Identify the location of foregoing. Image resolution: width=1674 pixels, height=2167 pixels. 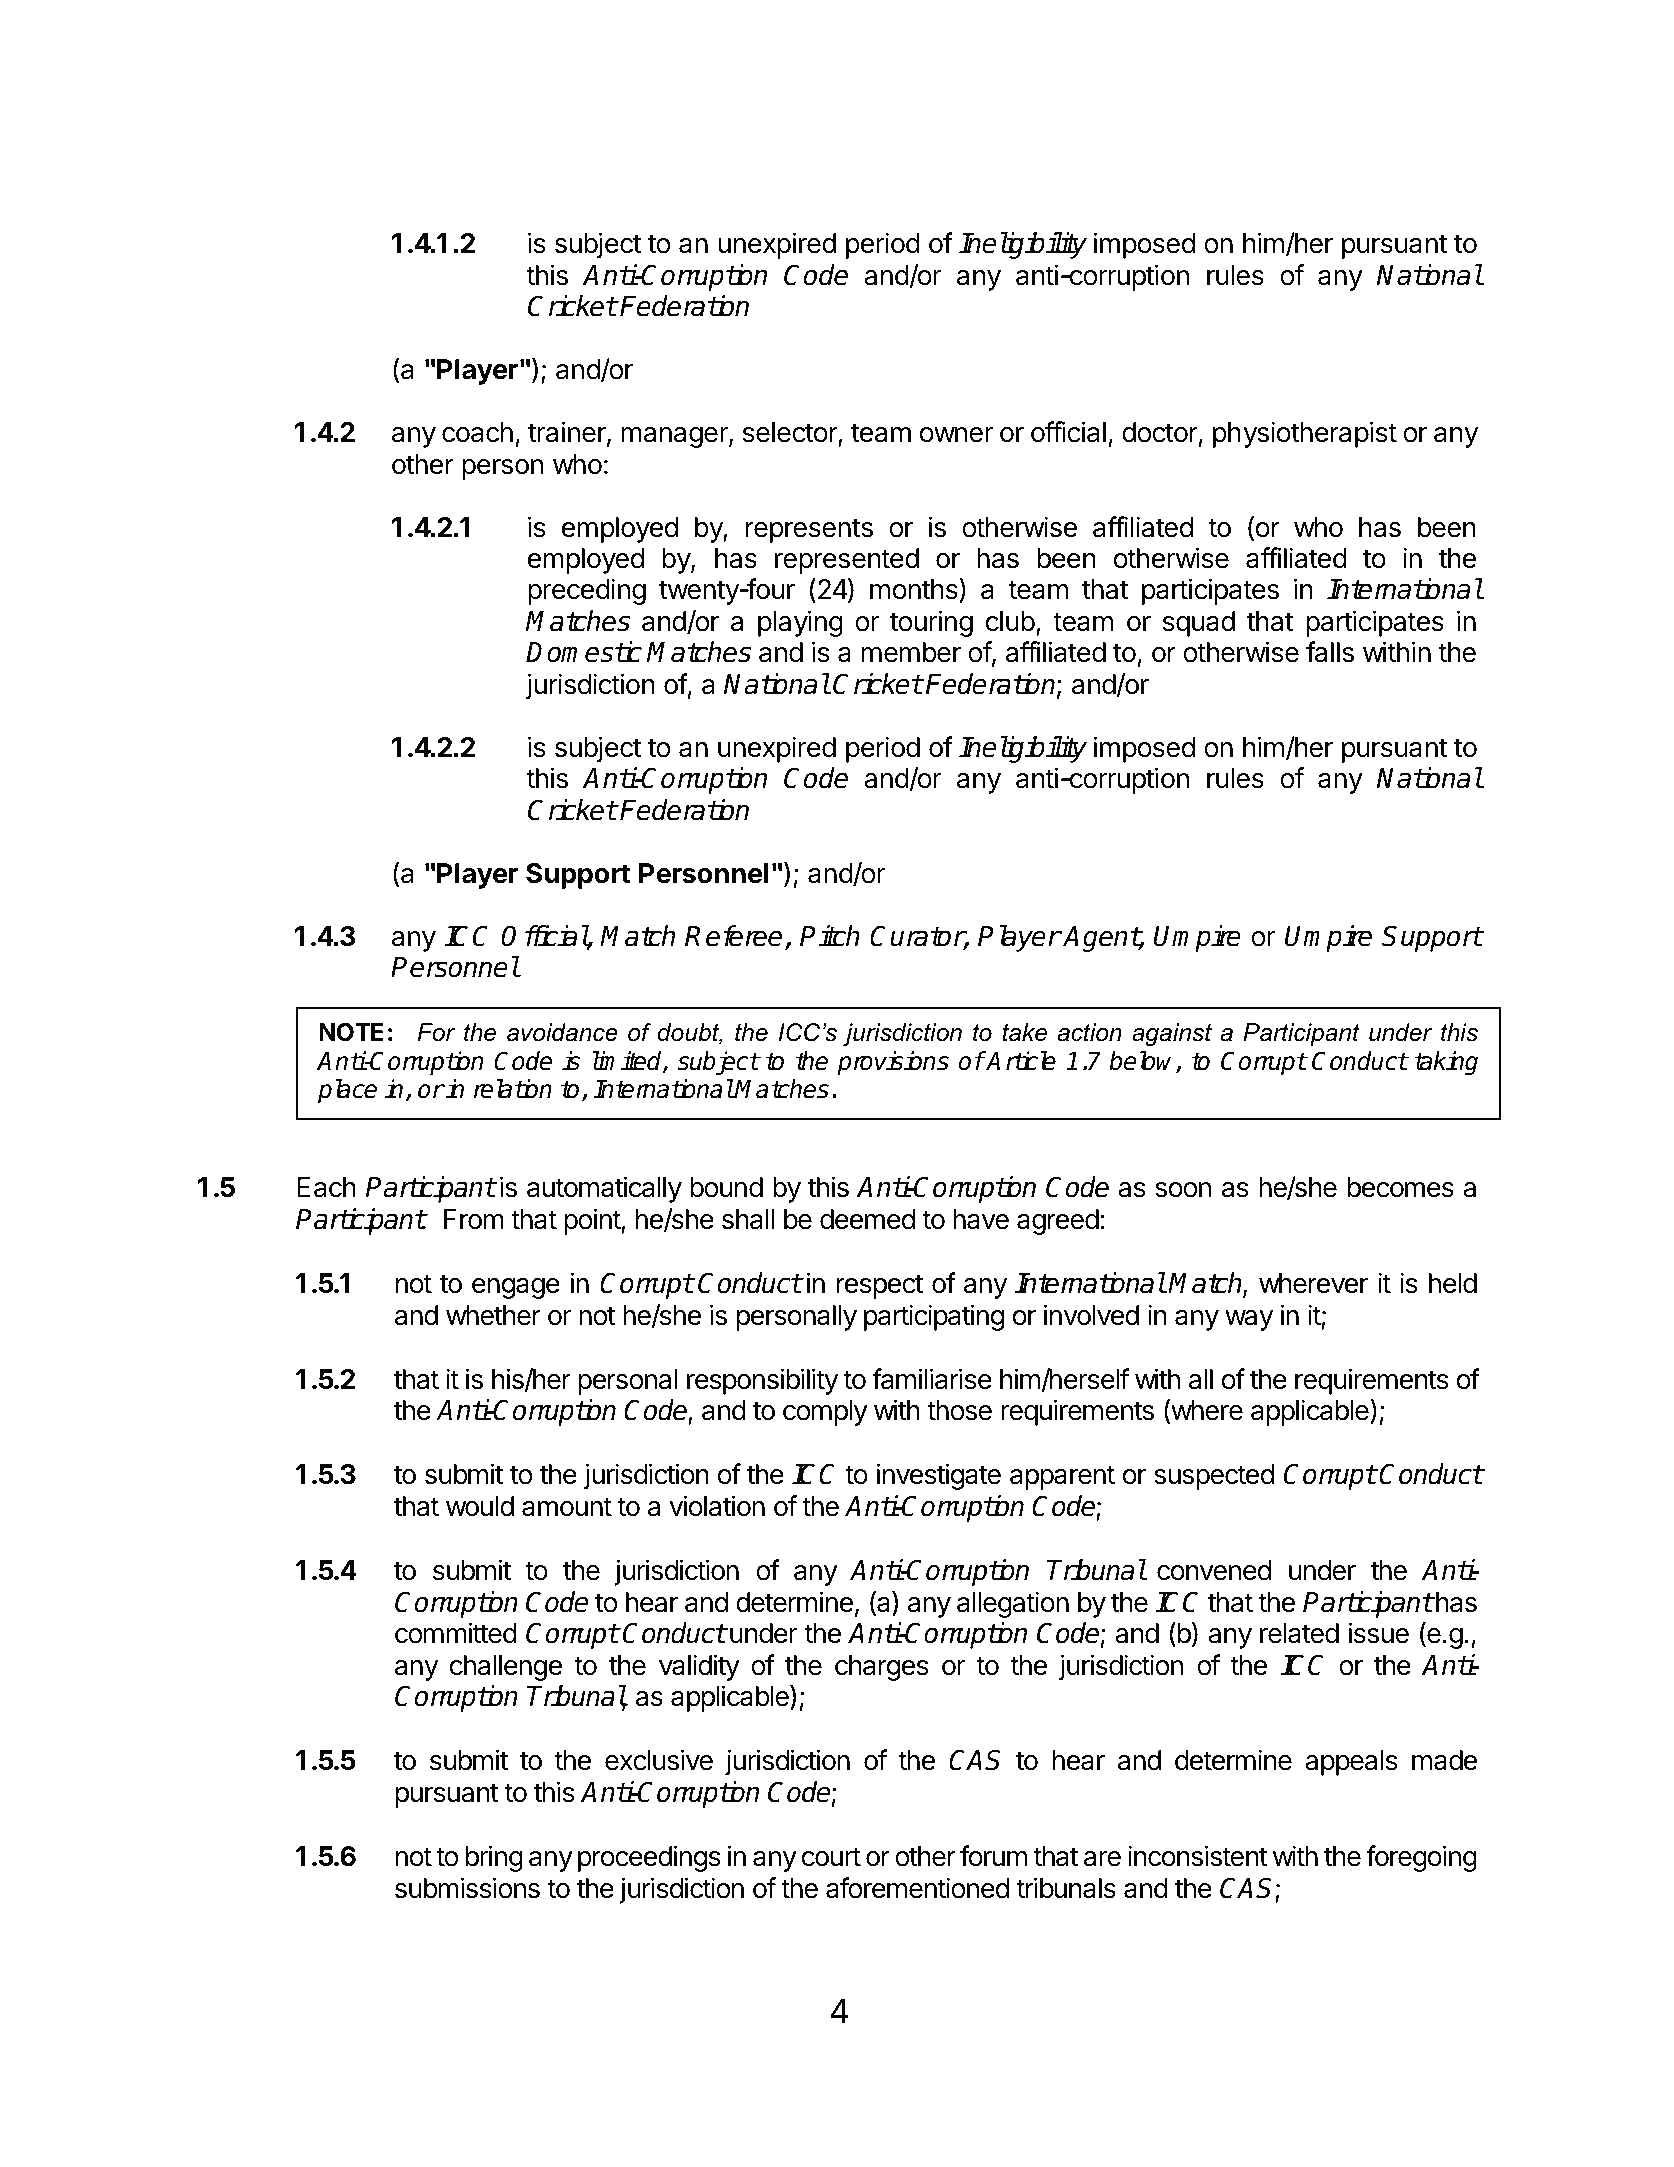
(1421, 1858).
